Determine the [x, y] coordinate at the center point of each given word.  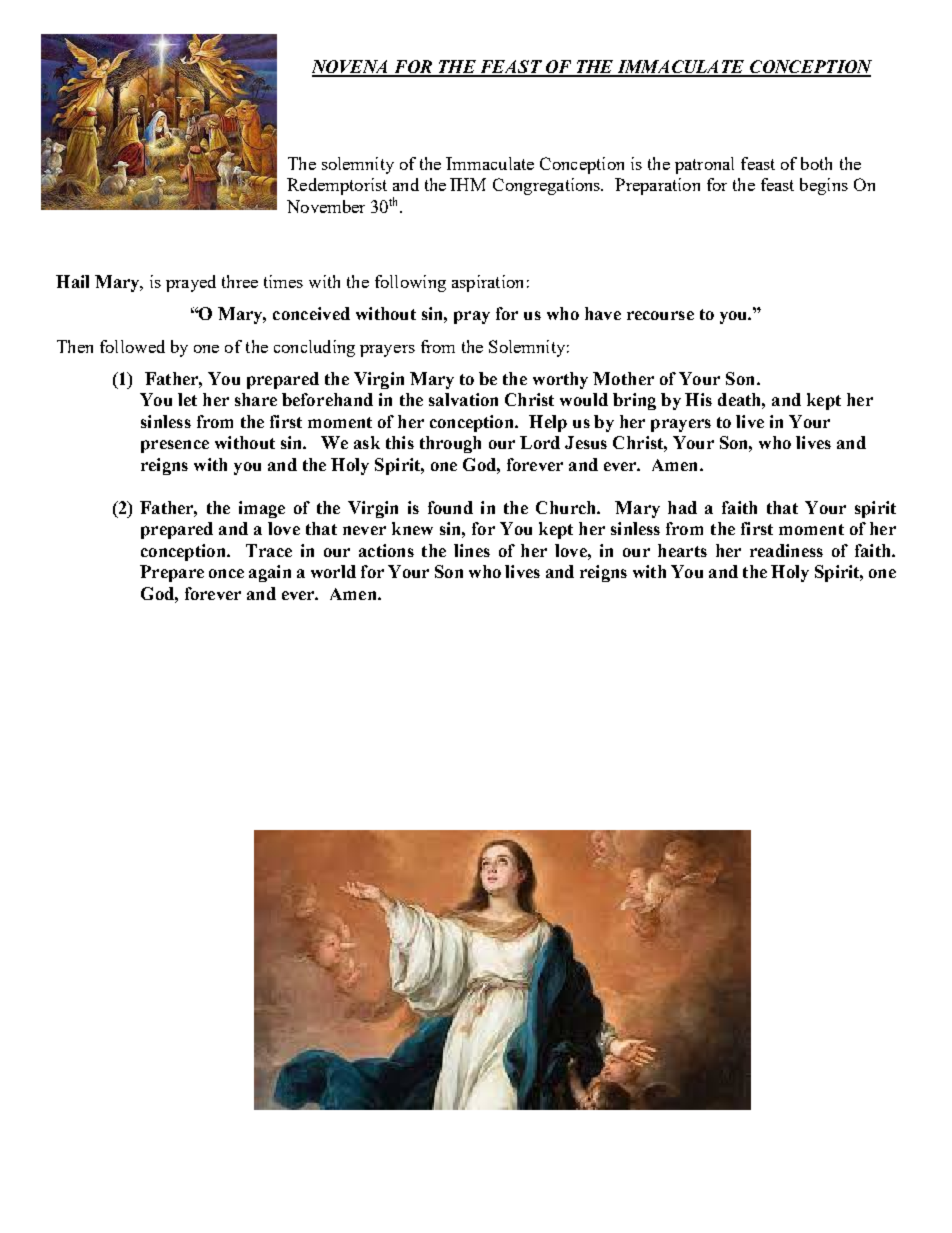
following [410, 283]
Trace [269, 550]
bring [634, 401]
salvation [463, 399]
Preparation [657, 186]
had [682, 507]
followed [132, 346]
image [262, 509]
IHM [468, 184]
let [187, 399]
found [450, 507]
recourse [660, 315]
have [603, 313]
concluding [314, 348]
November [326, 206]
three [240, 281]
